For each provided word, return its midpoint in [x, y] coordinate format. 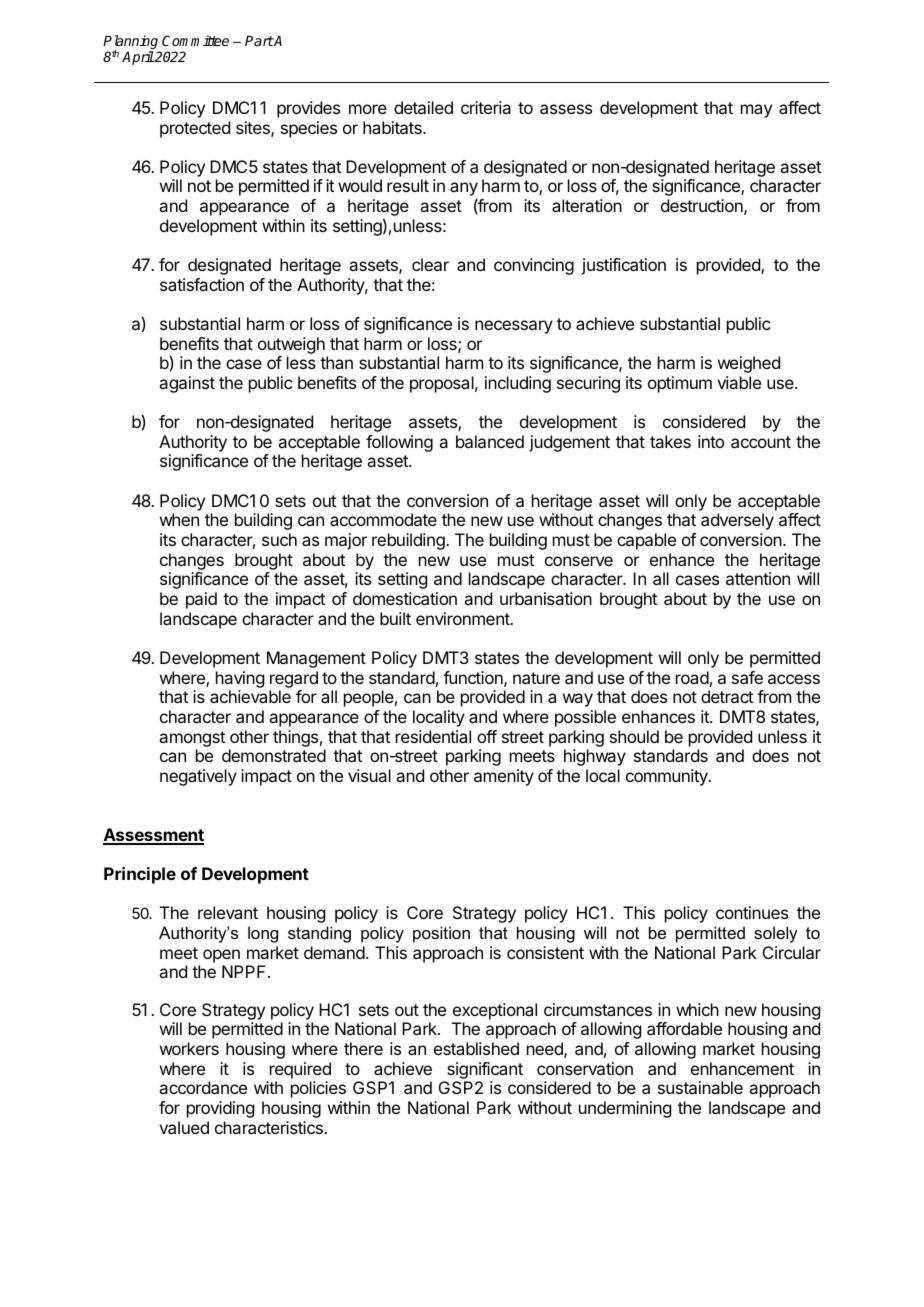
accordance [203, 1087]
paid [201, 600]
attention [758, 578]
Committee [195, 40]
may [756, 111]
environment [463, 618]
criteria [486, 107]
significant [485, 1070]
